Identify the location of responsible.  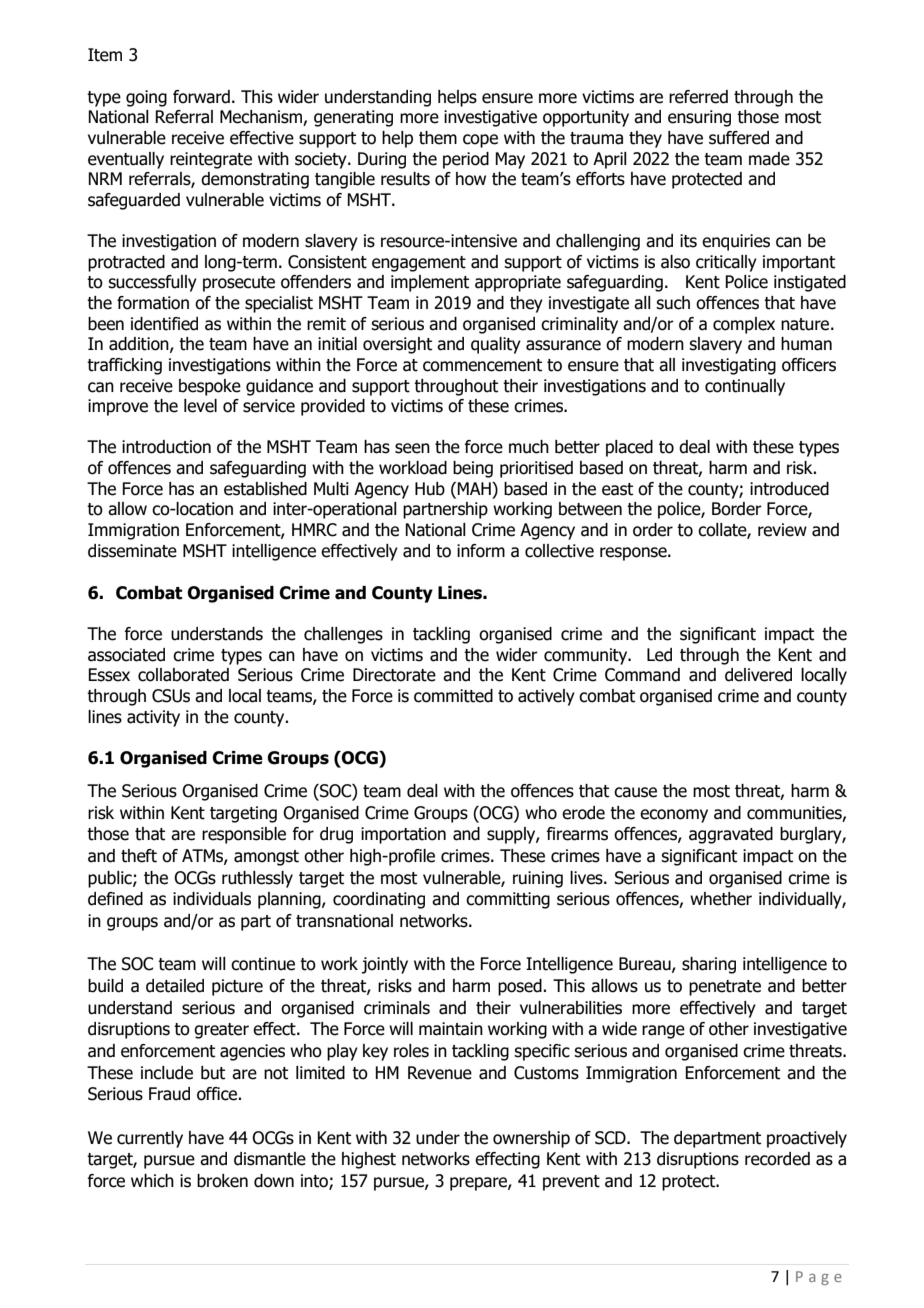
(244, 835).
